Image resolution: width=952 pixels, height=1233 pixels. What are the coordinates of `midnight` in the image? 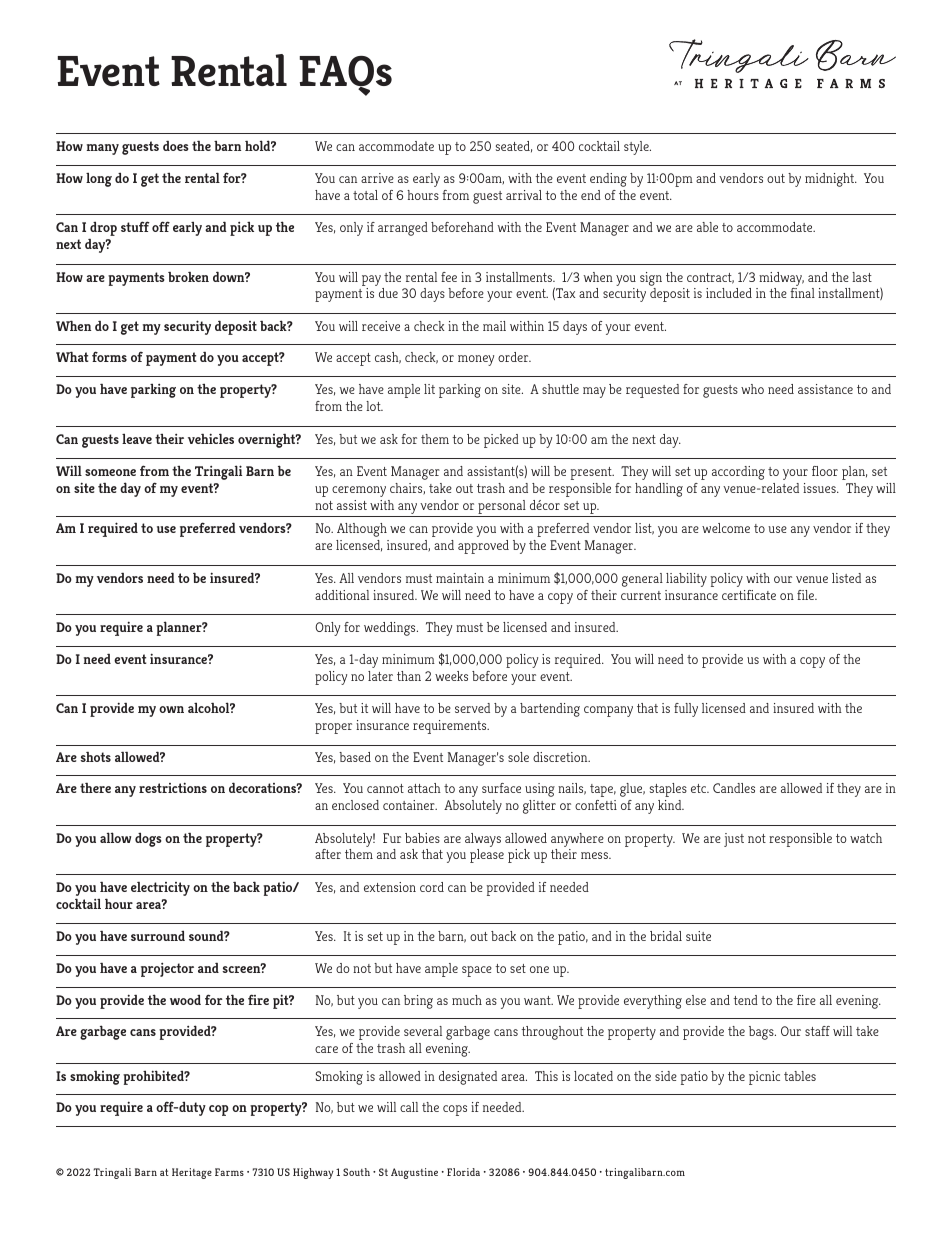 It's located at (831, 180).
